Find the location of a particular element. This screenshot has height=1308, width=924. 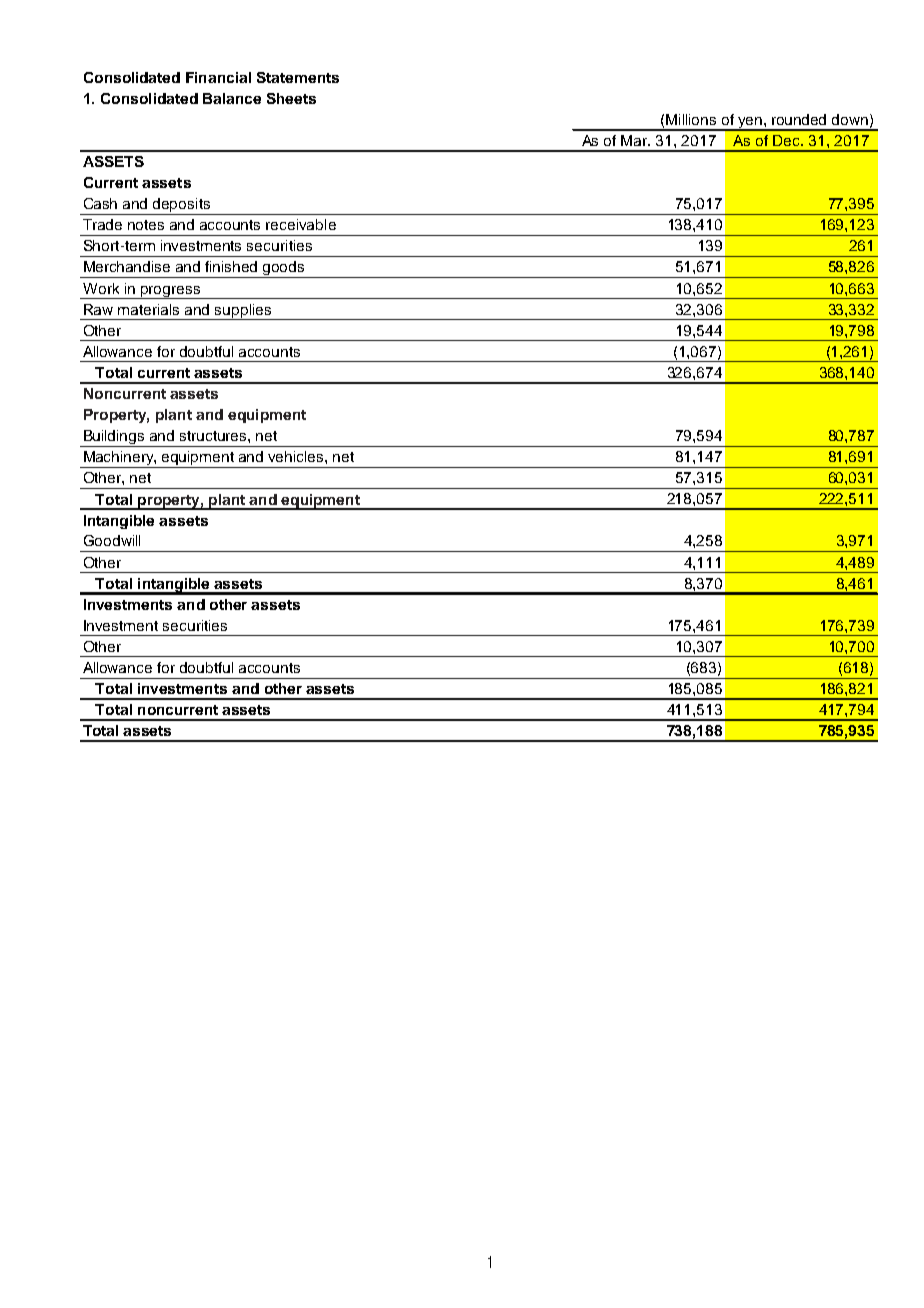

yen is located at coordinates (750, 124).
